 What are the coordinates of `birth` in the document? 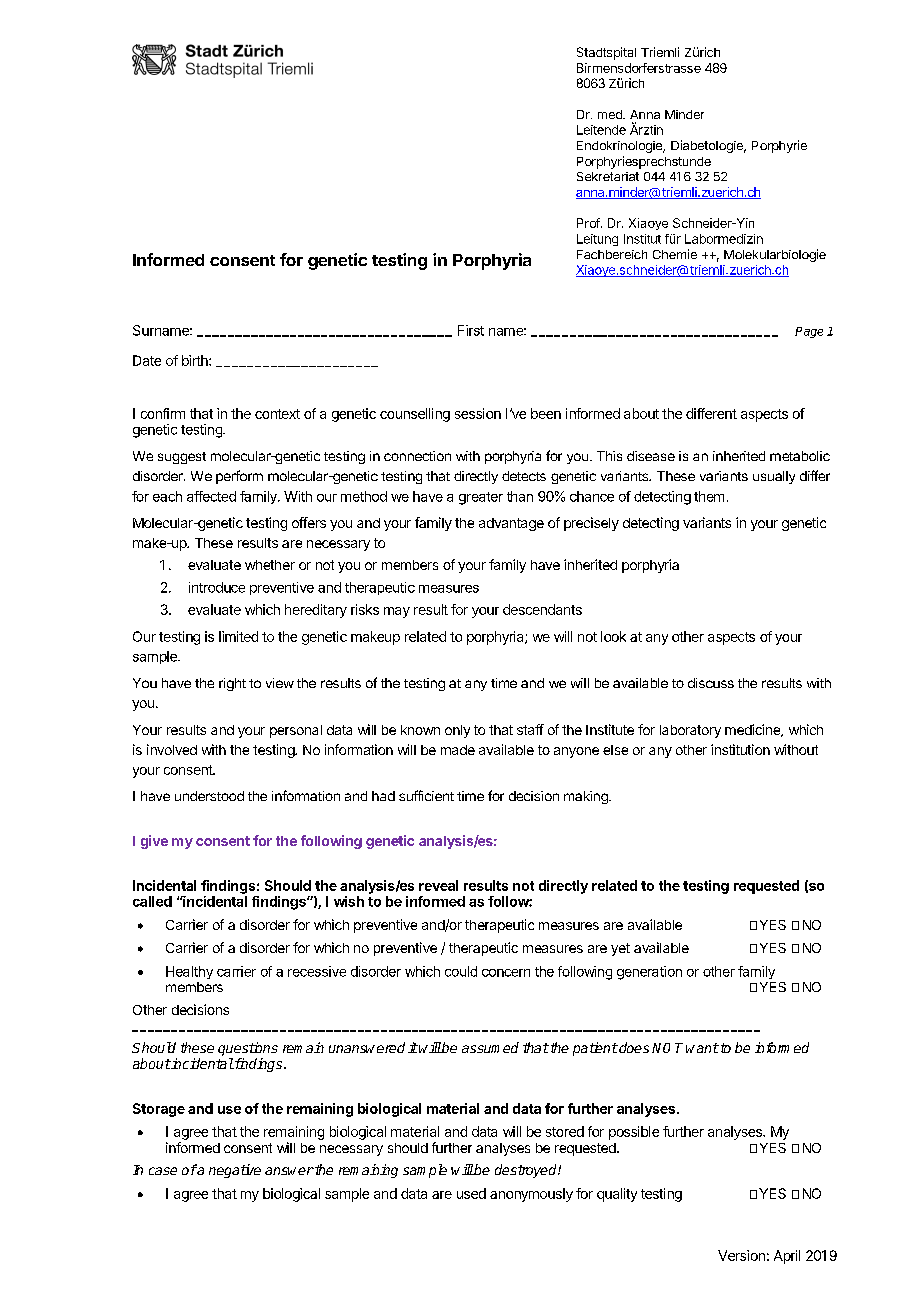 It's located at (196, 360).
